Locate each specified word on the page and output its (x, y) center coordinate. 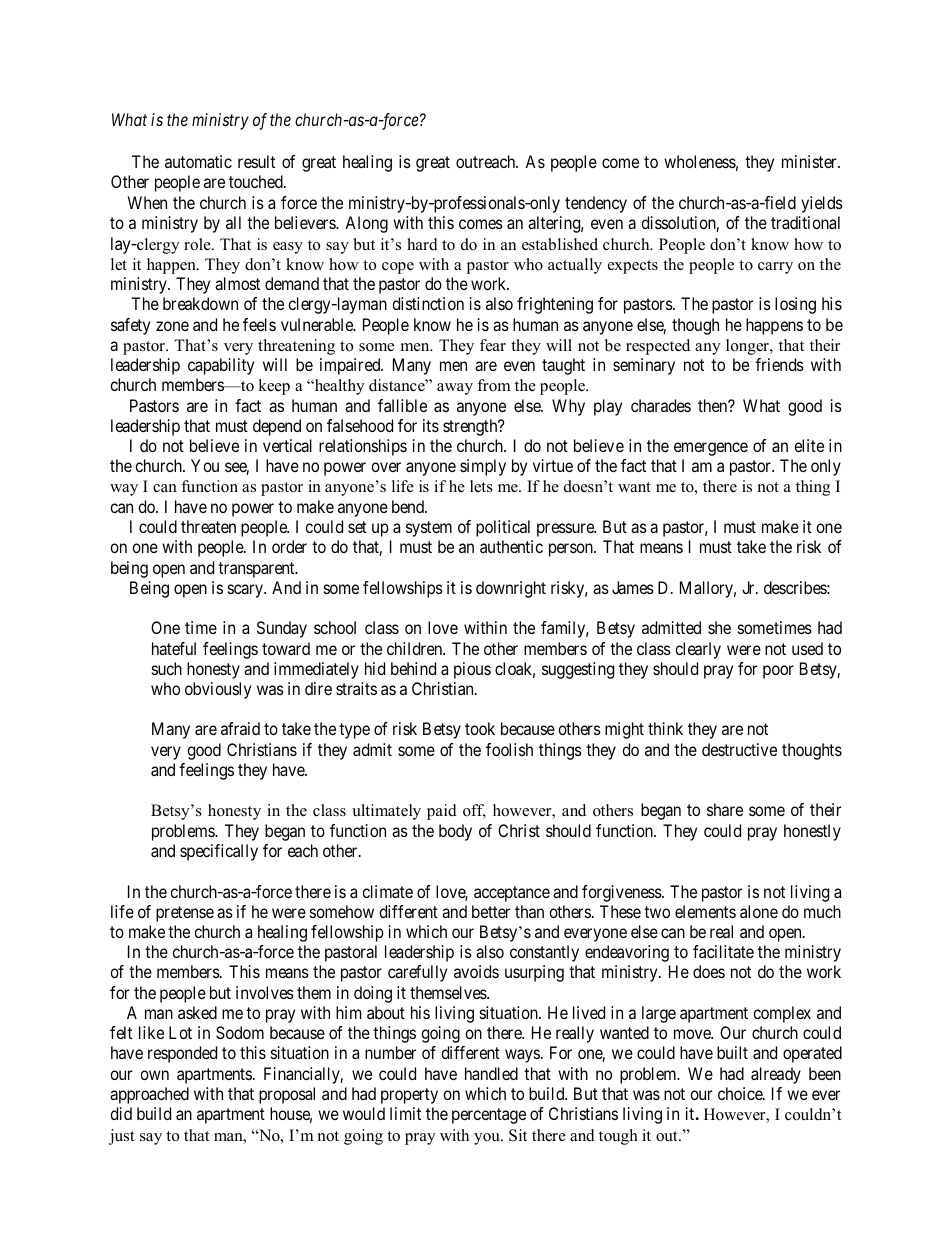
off (474, 811)
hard (422, 244)
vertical (287, 445)
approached (149, 1095)
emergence (711, 449)
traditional (805, 222)
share (725, 809)
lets (481, 486)
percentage (489, 1116)
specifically (219, 852)
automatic (198, 161)
